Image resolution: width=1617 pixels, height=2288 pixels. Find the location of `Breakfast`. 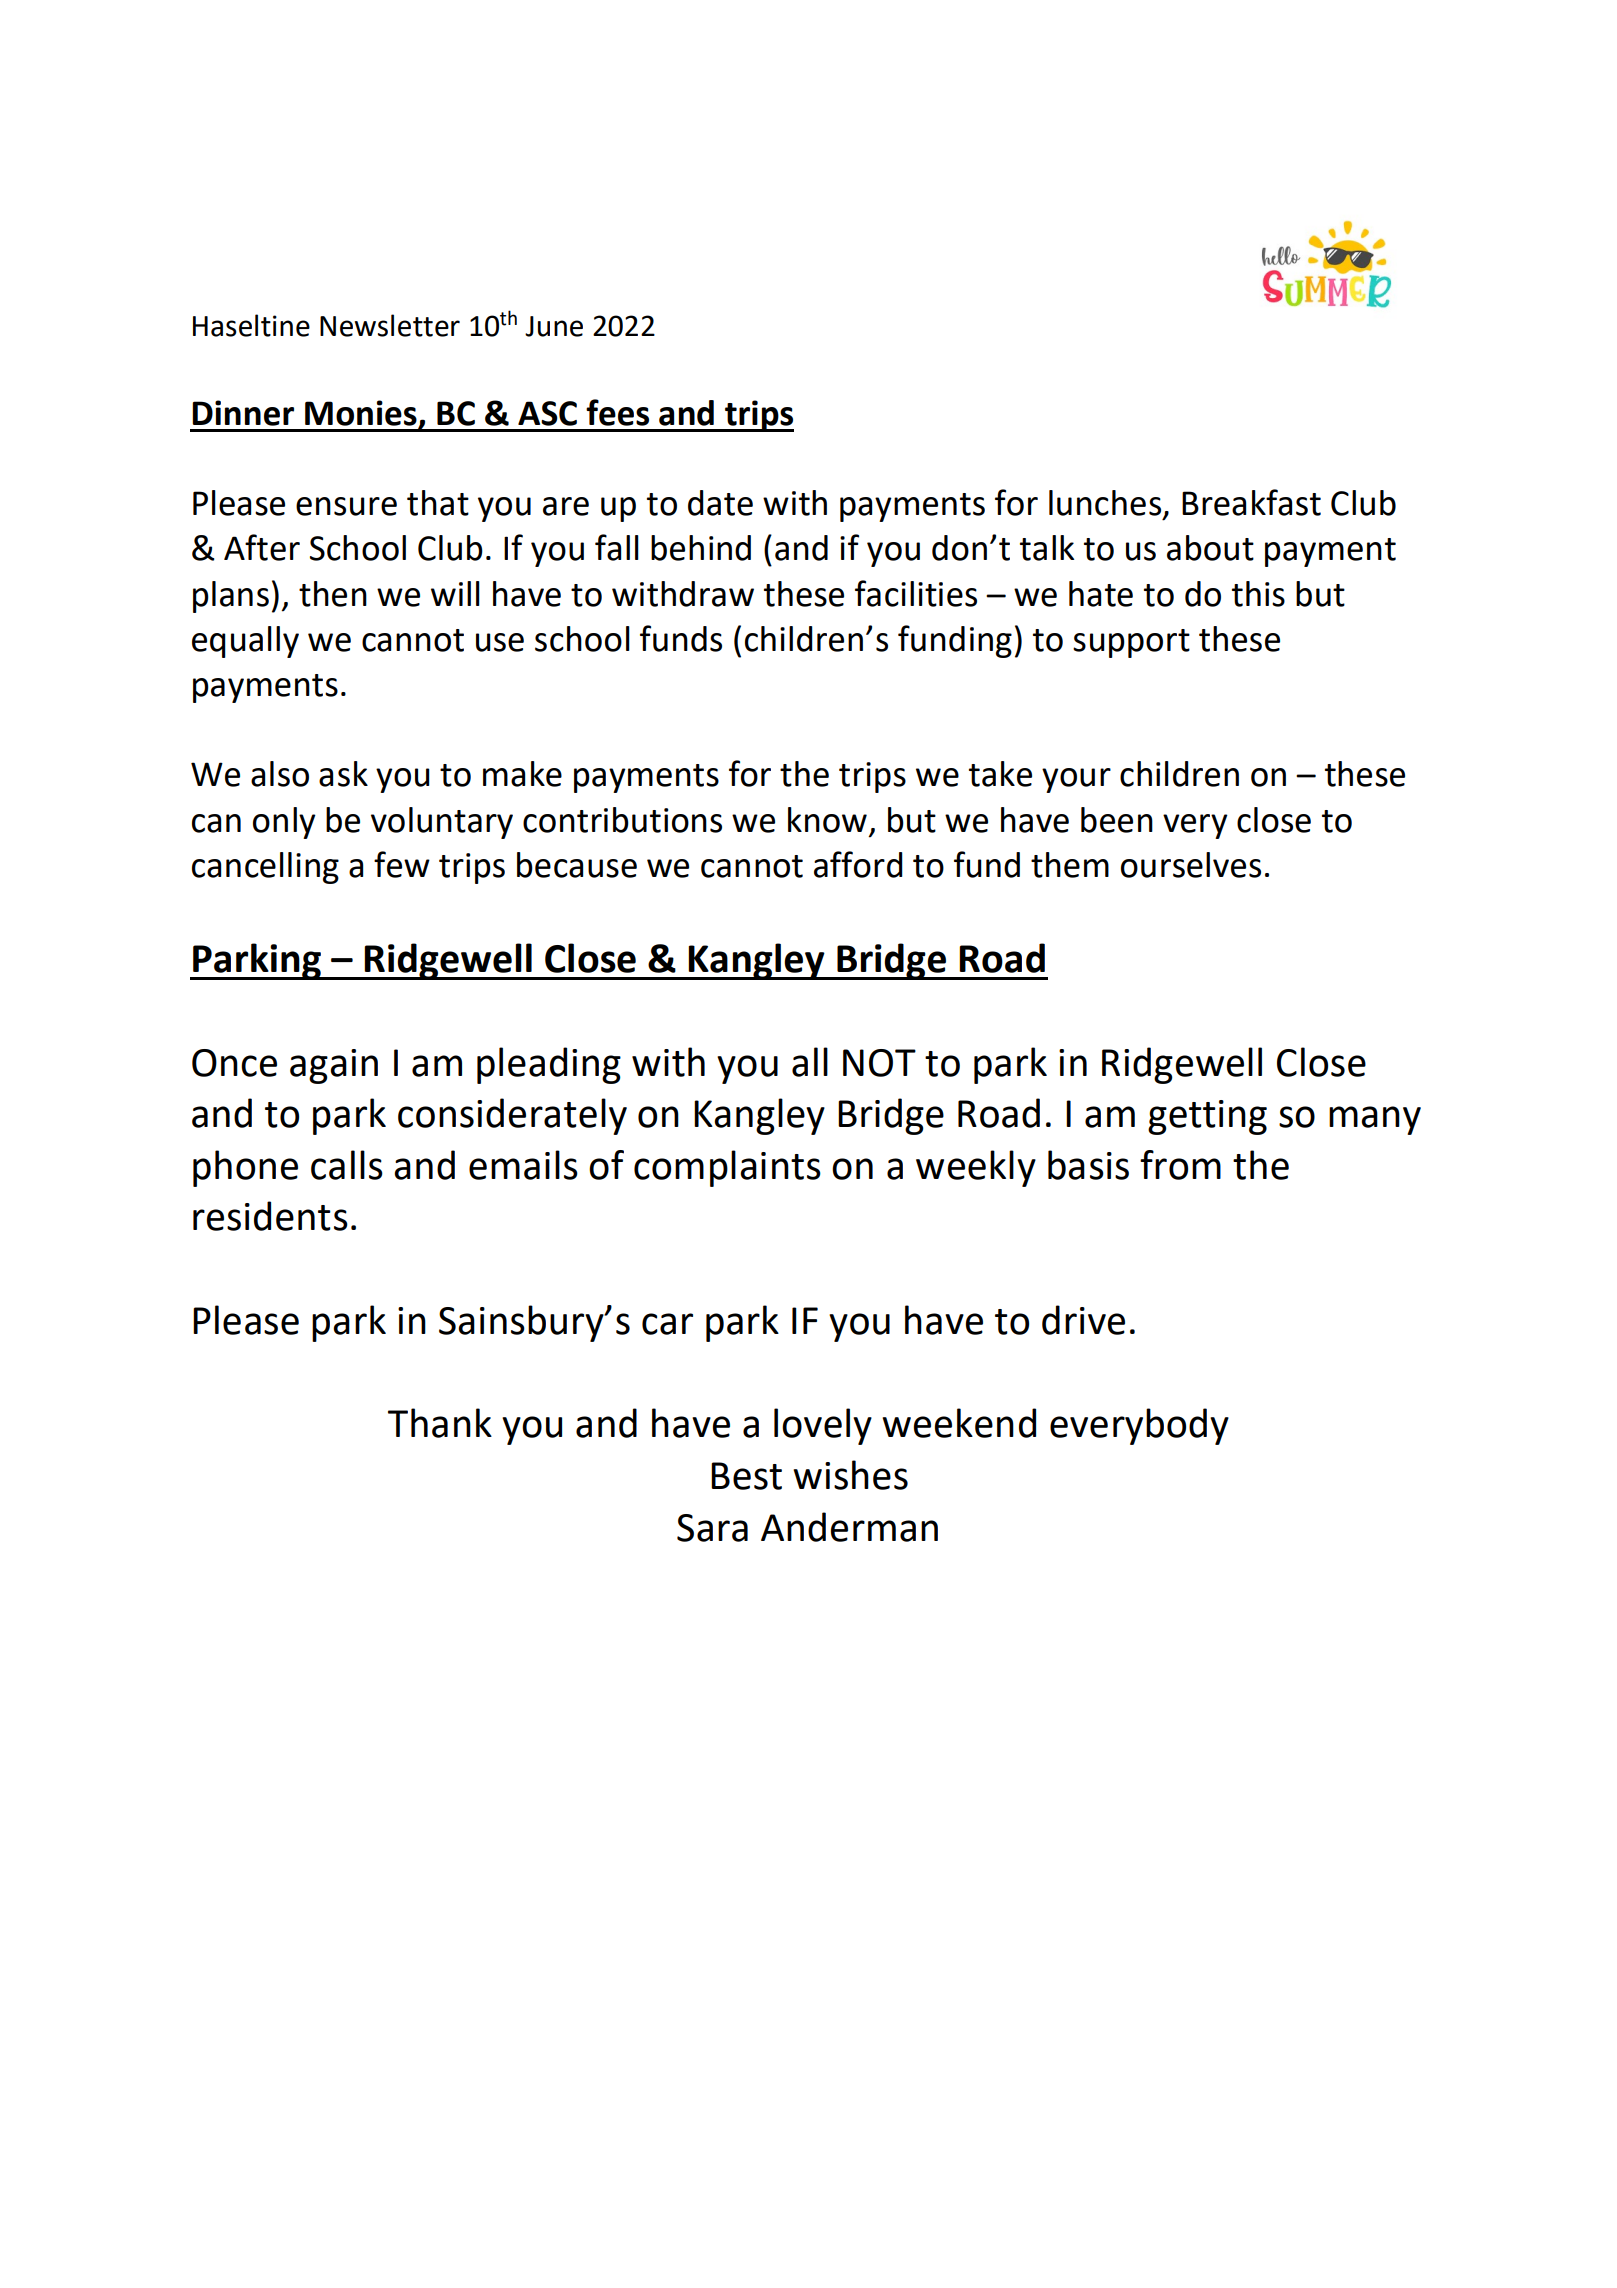

Breakfast is located at coordinates (1251, 502).
